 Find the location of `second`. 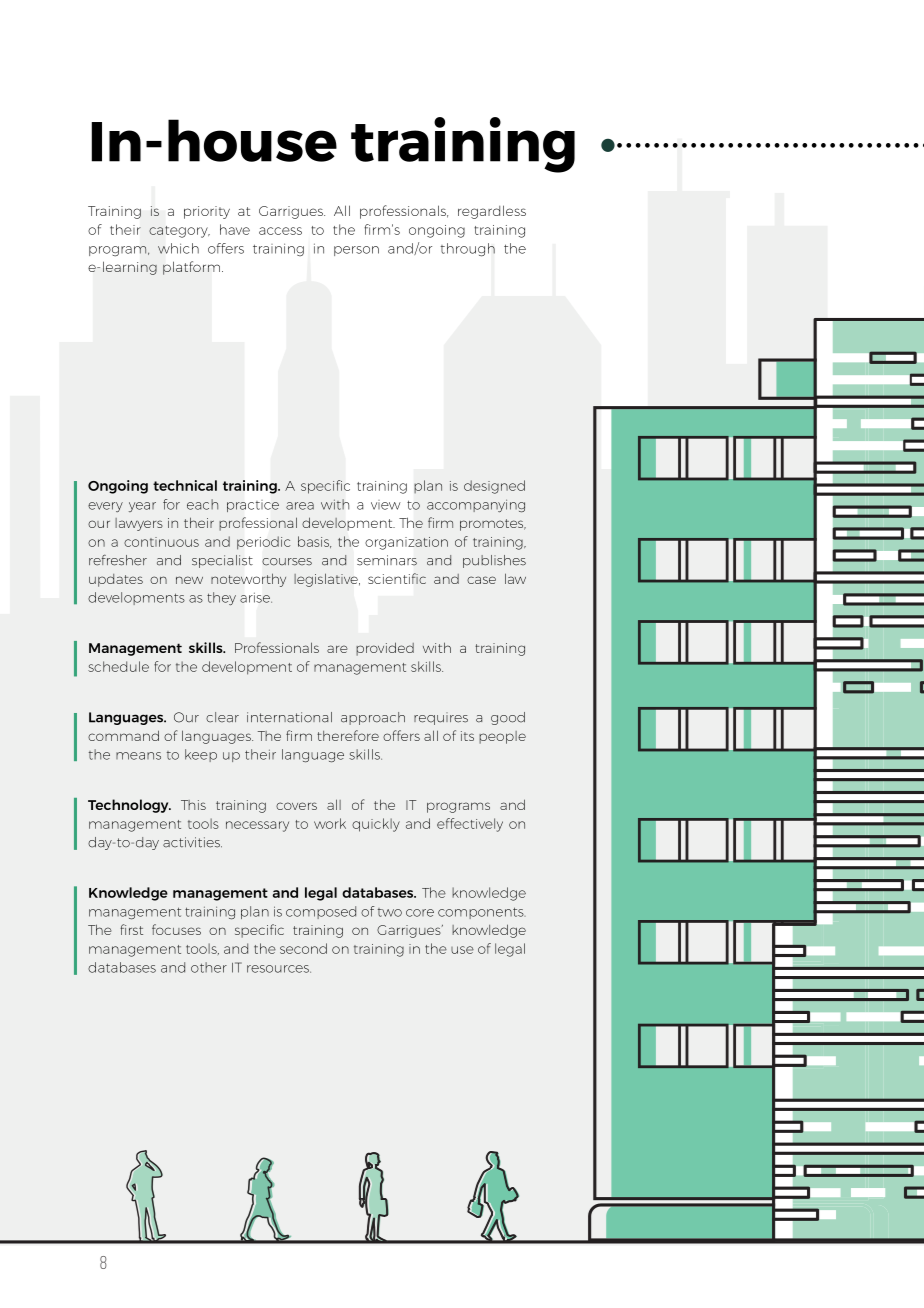

second is located at coordinates (303, 948).
